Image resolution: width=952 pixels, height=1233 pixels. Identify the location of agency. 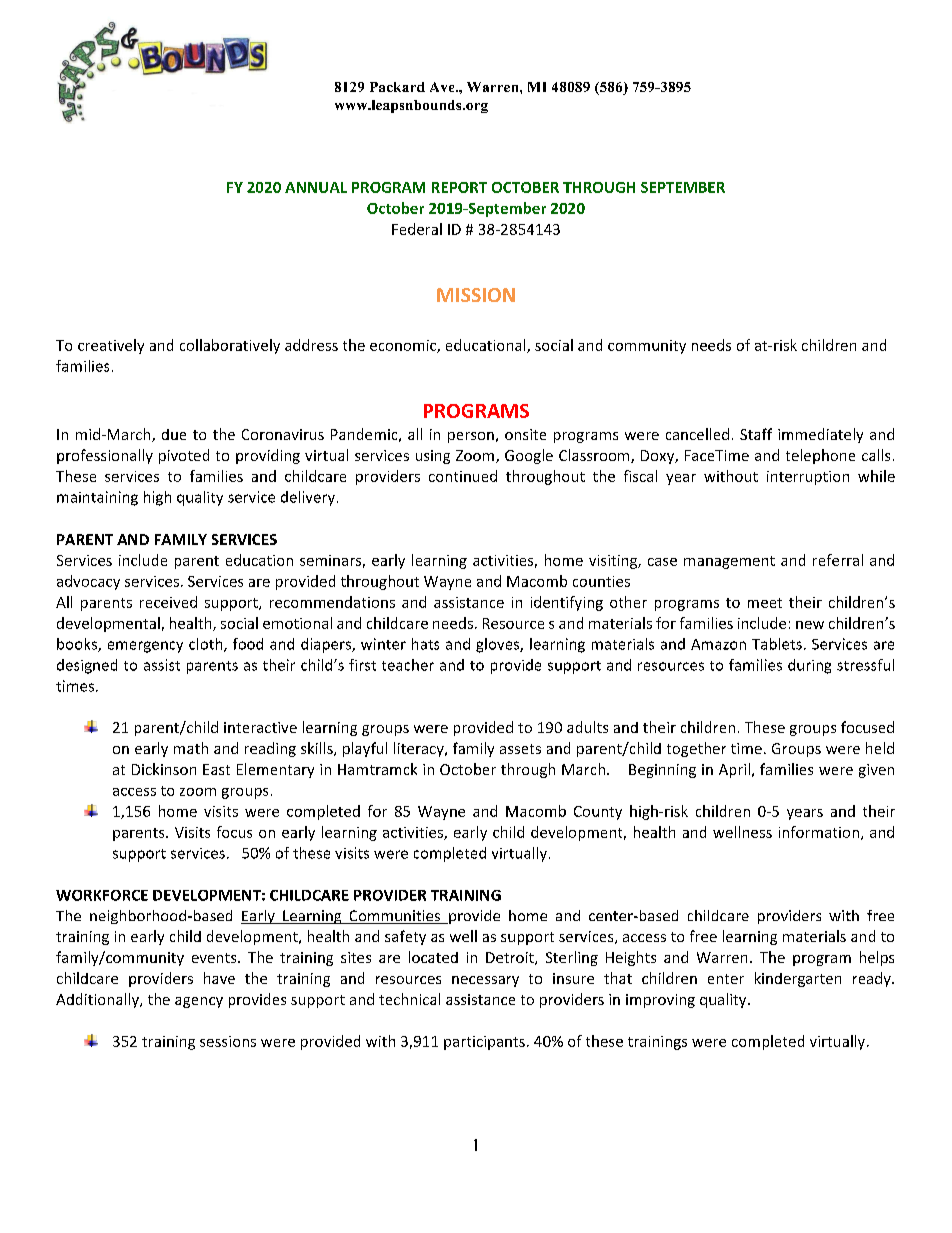
(199, 1002).
